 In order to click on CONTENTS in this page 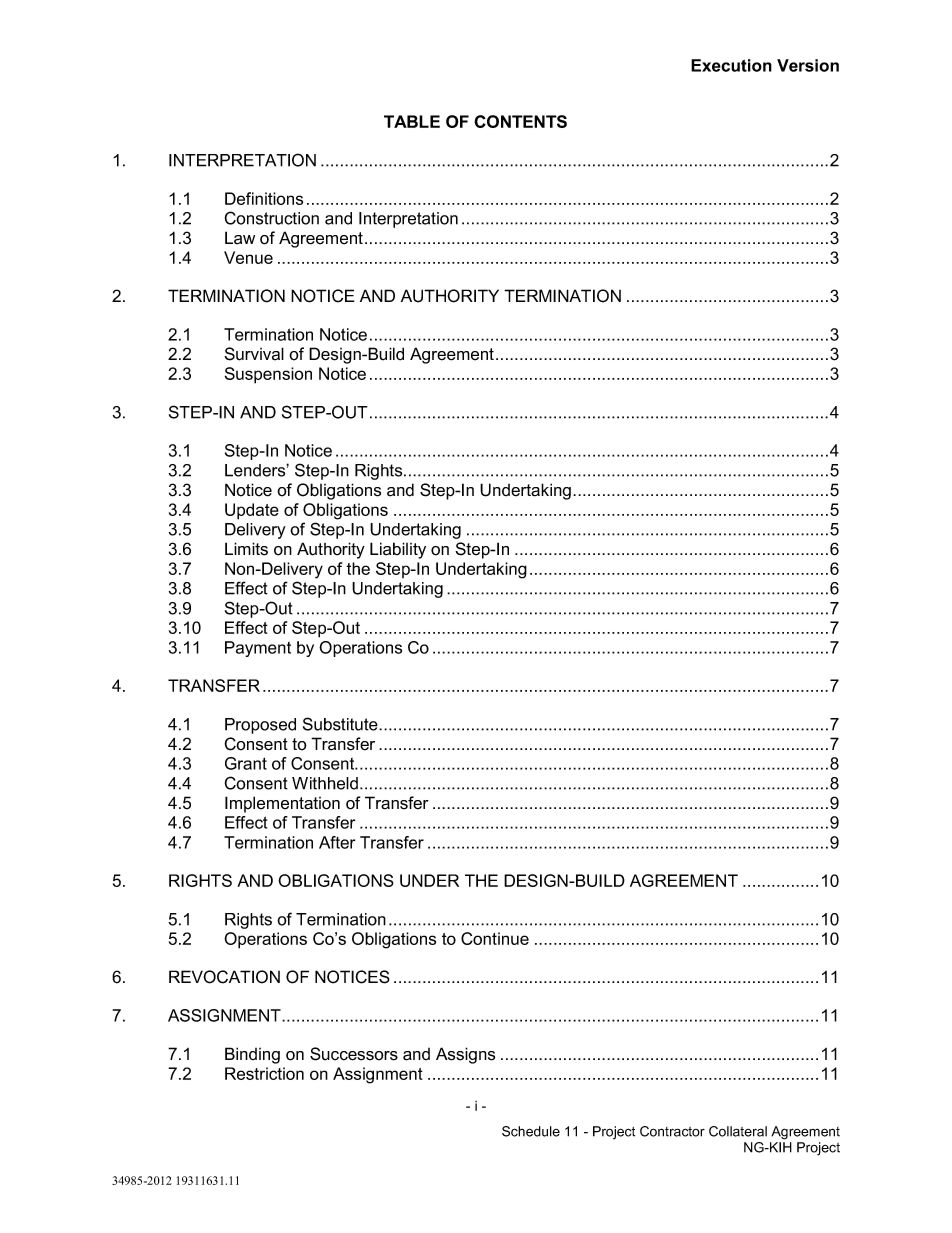, I will do `click(520, 121)`.
